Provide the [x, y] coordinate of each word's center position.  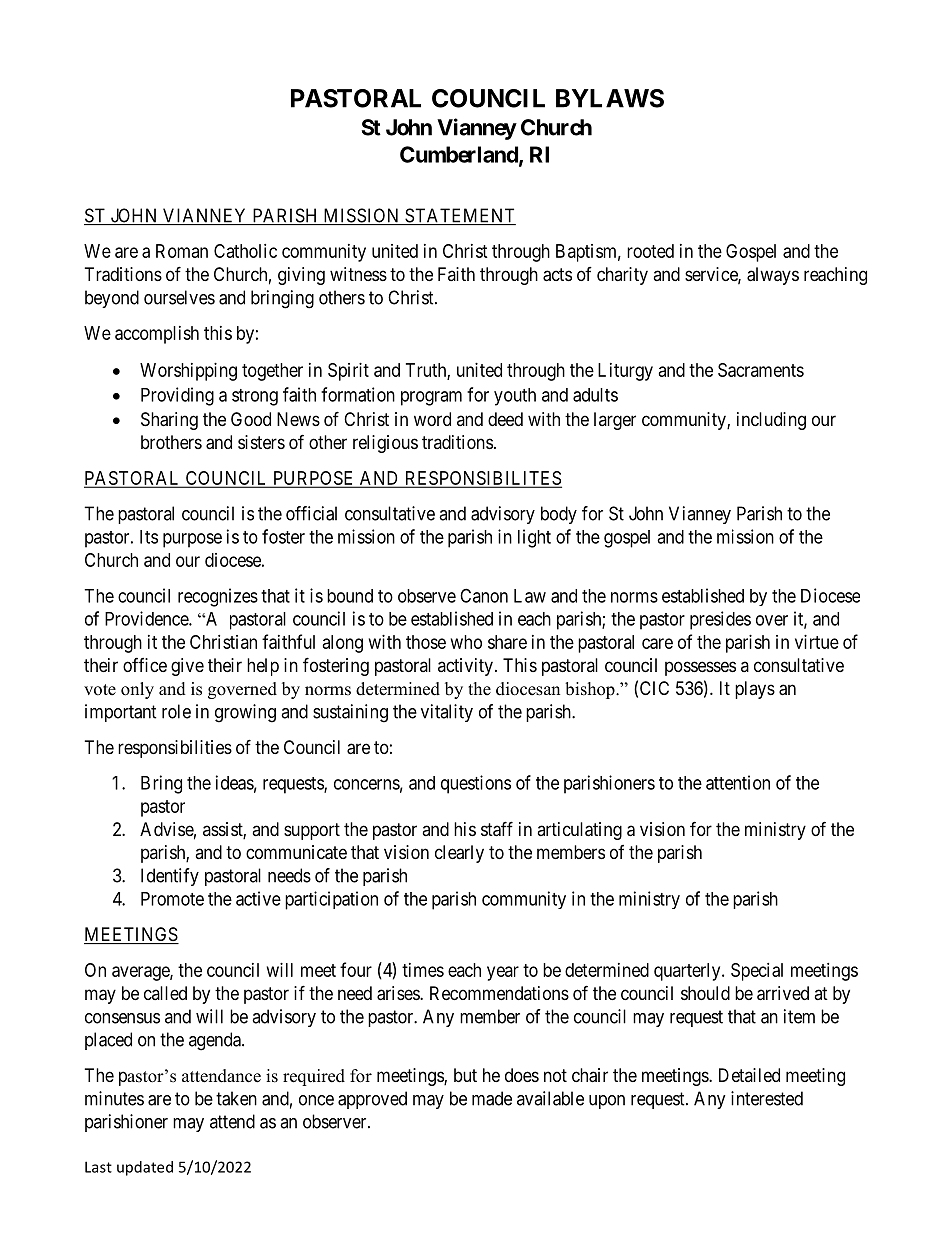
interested [767, 1098]
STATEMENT [459, 216]
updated [145, 1168]
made [492, 1098]
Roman [182, 251]
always [773, 276]
